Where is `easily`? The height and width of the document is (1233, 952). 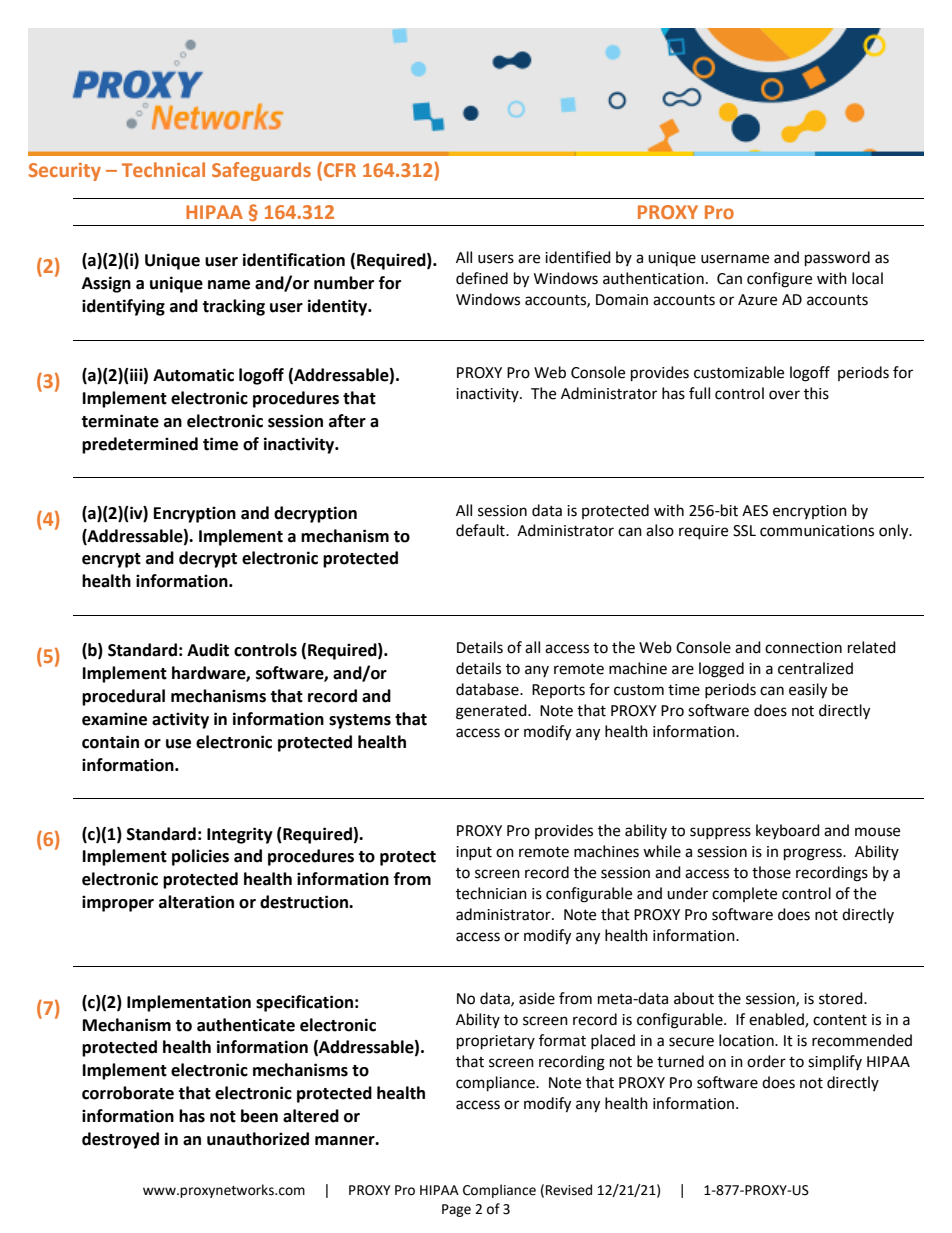
easily is located at coordinates (808, 691).
